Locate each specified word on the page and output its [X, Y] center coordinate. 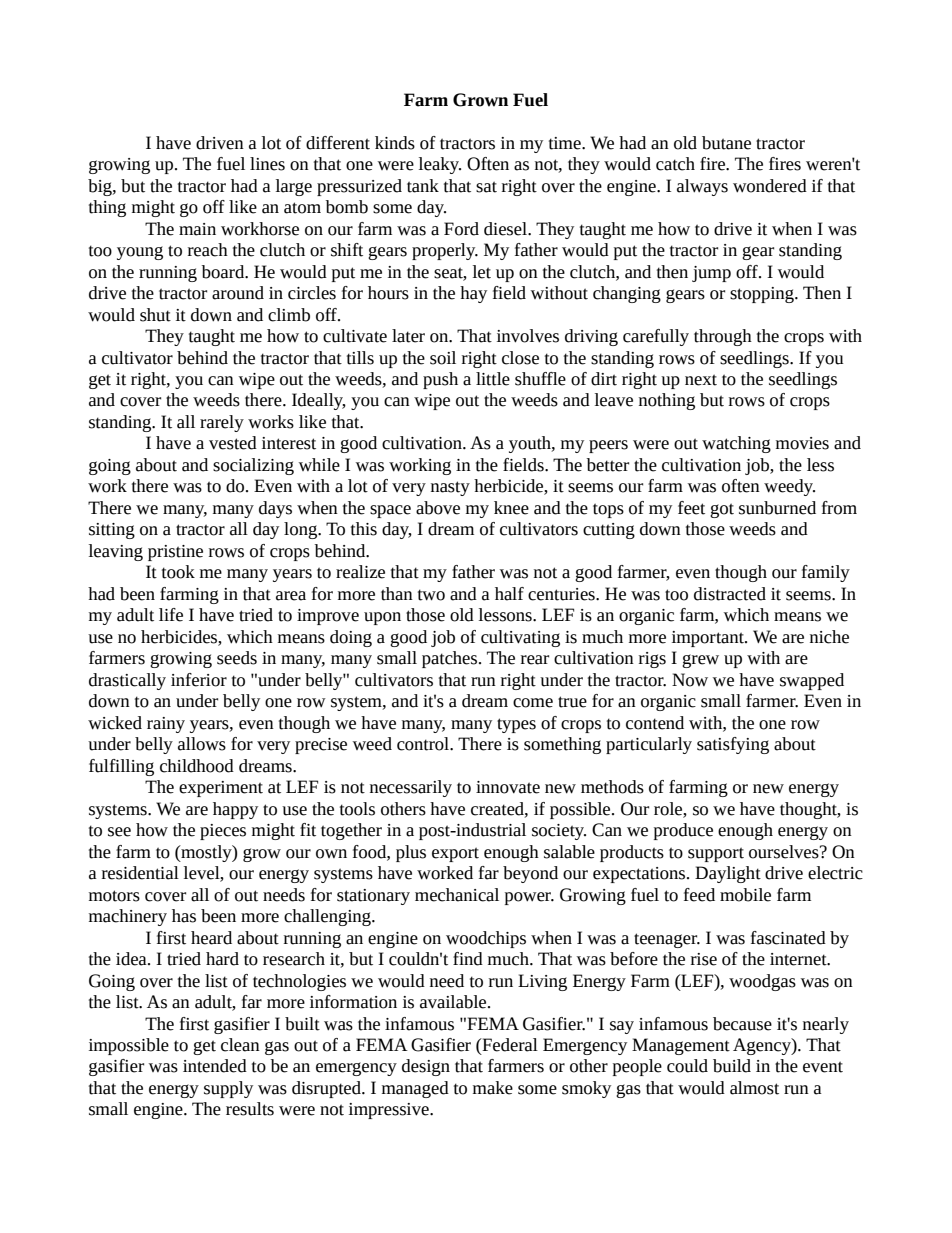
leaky [440, 165]
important [709, 639]
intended [215, 1066]
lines [267, 164]
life [171, 615]
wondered [770, 186]
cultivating [520, 638]
